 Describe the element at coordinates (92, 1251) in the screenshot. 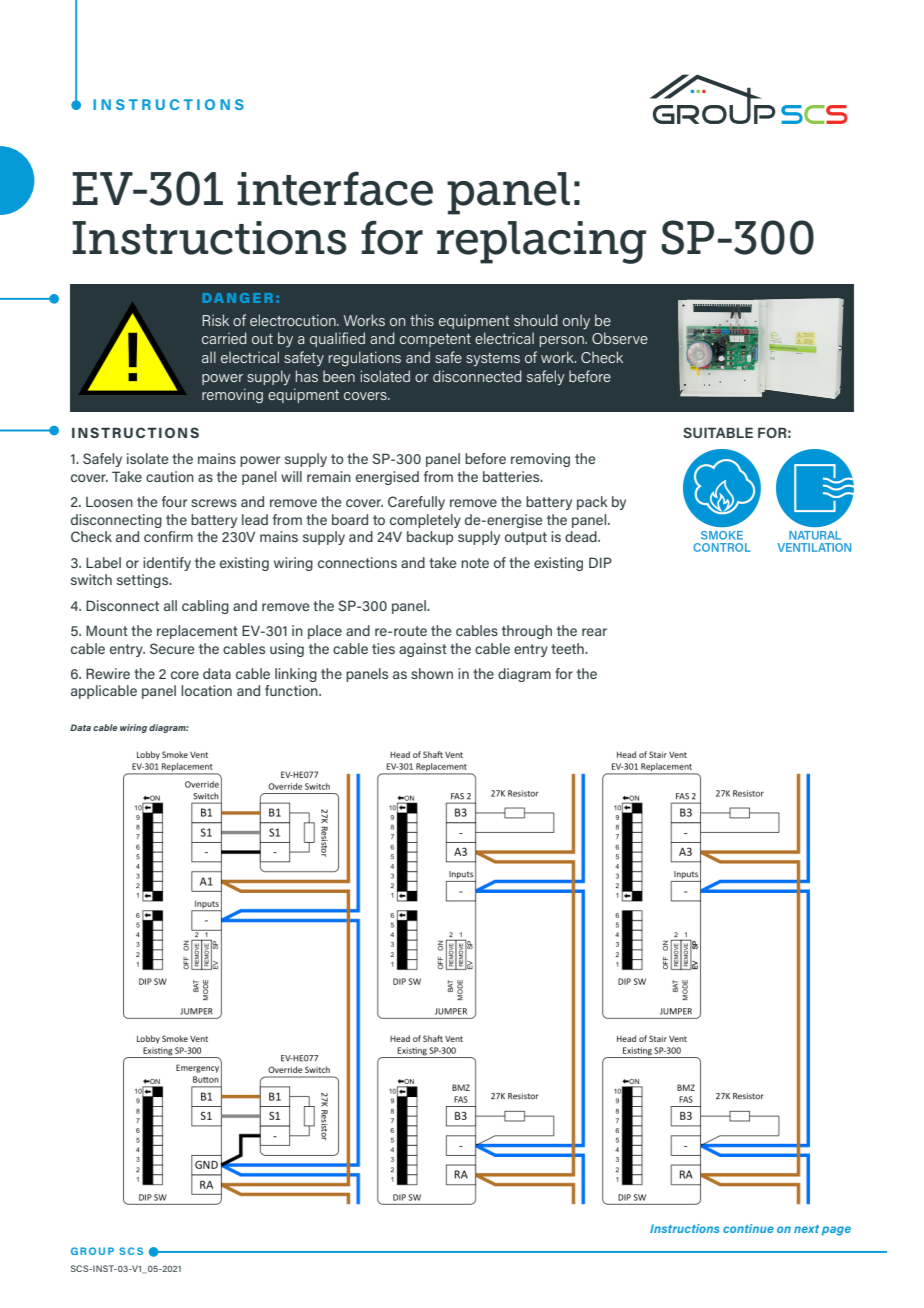

I see `GROUP` at that location.
